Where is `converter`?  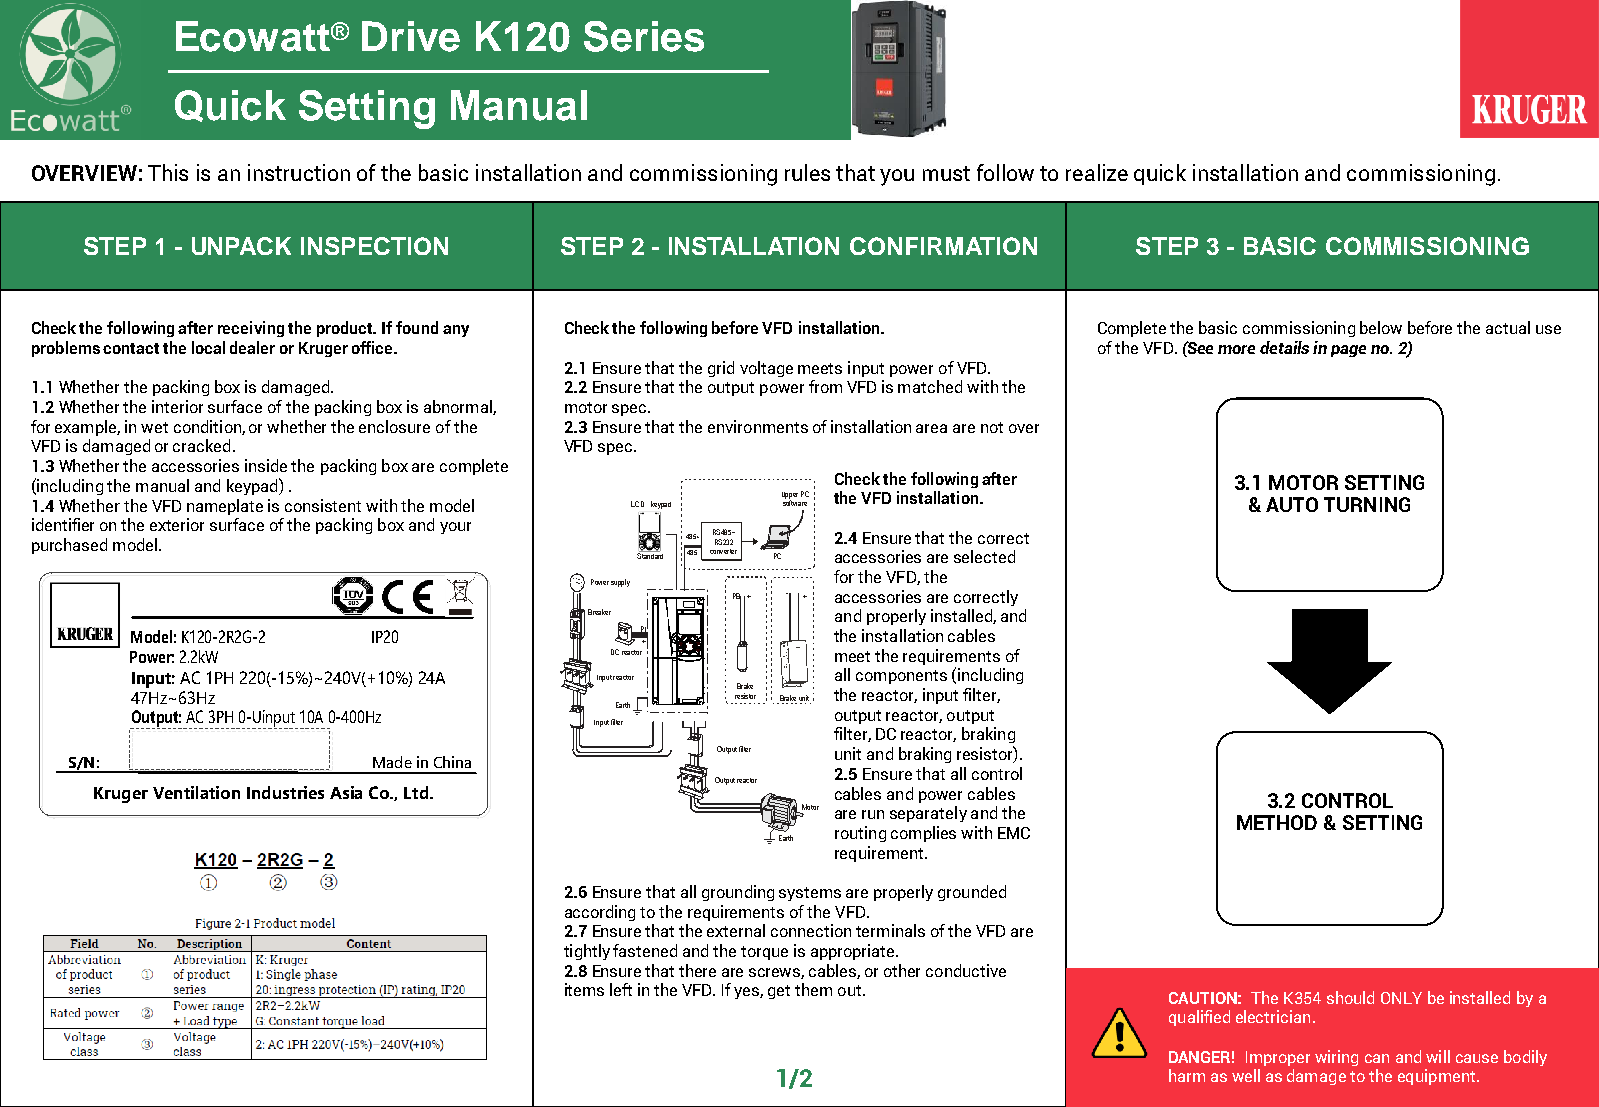
converter is located at coordinates (723, 551).
